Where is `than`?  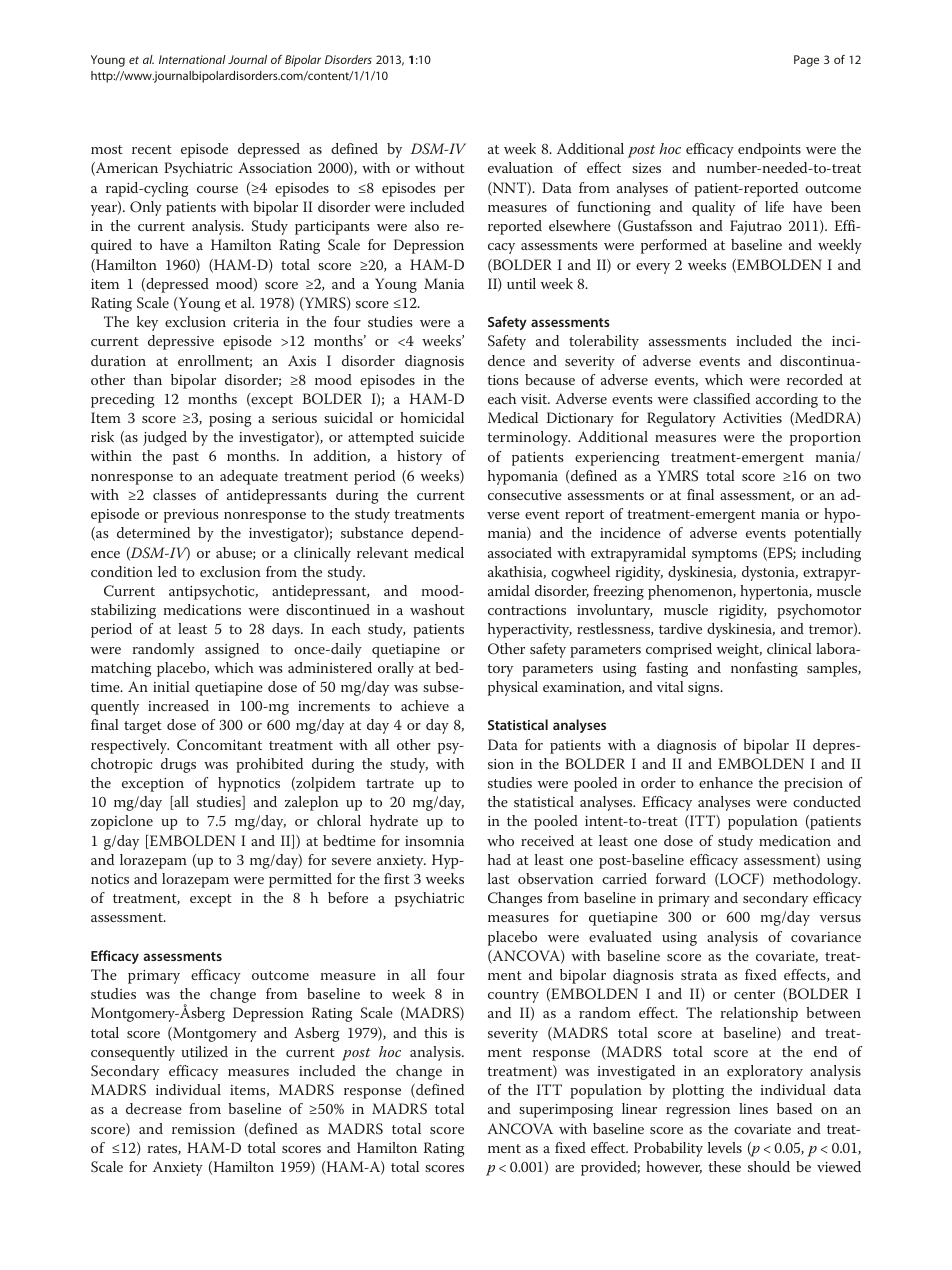 than is located at coordinates (147, 379).
